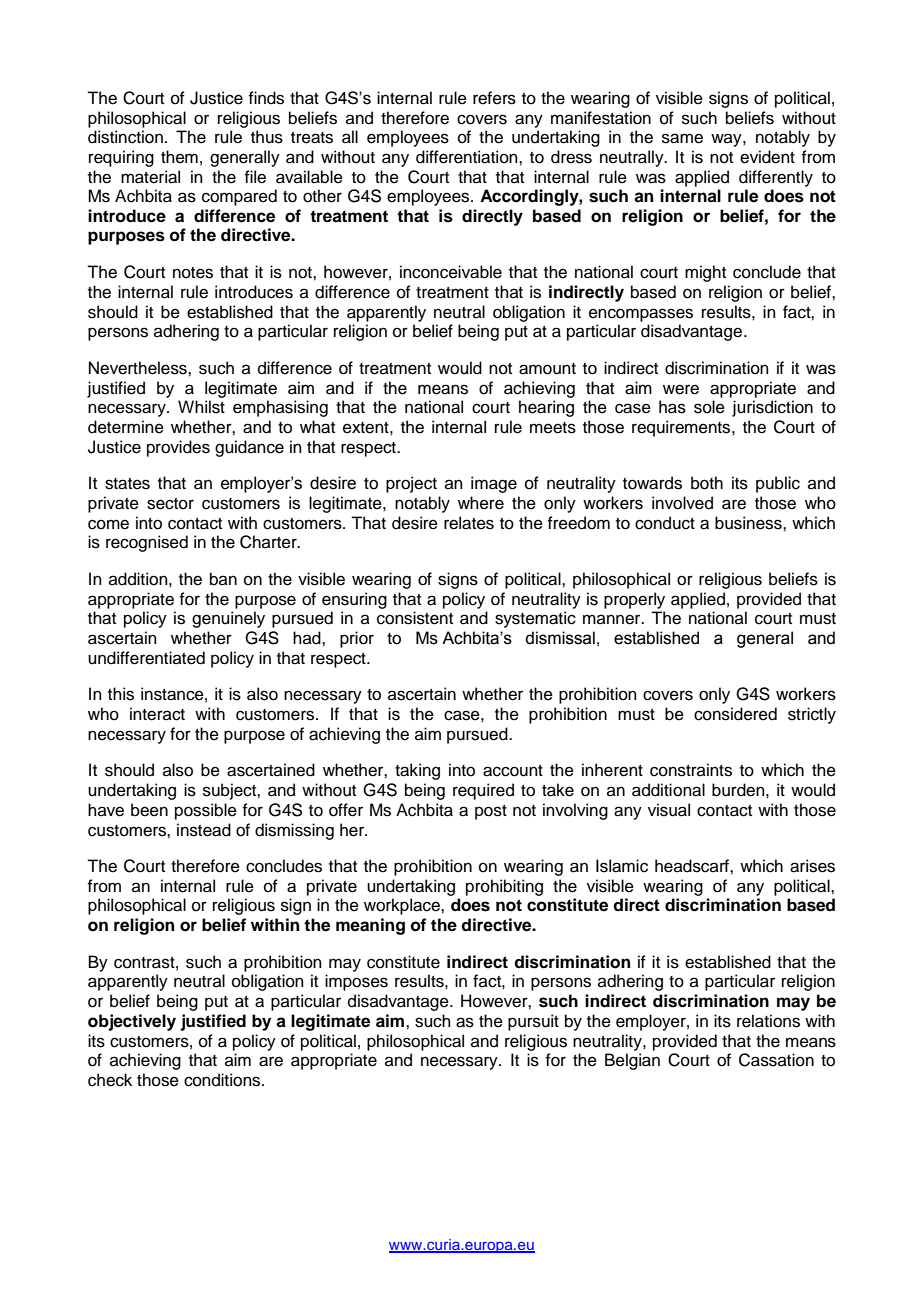 The height and width of the screenshot is (1308, 924). What do you see at coordinates (223, 579) in the screenshot?
I see `ban` at bounding box center [223, 579].
